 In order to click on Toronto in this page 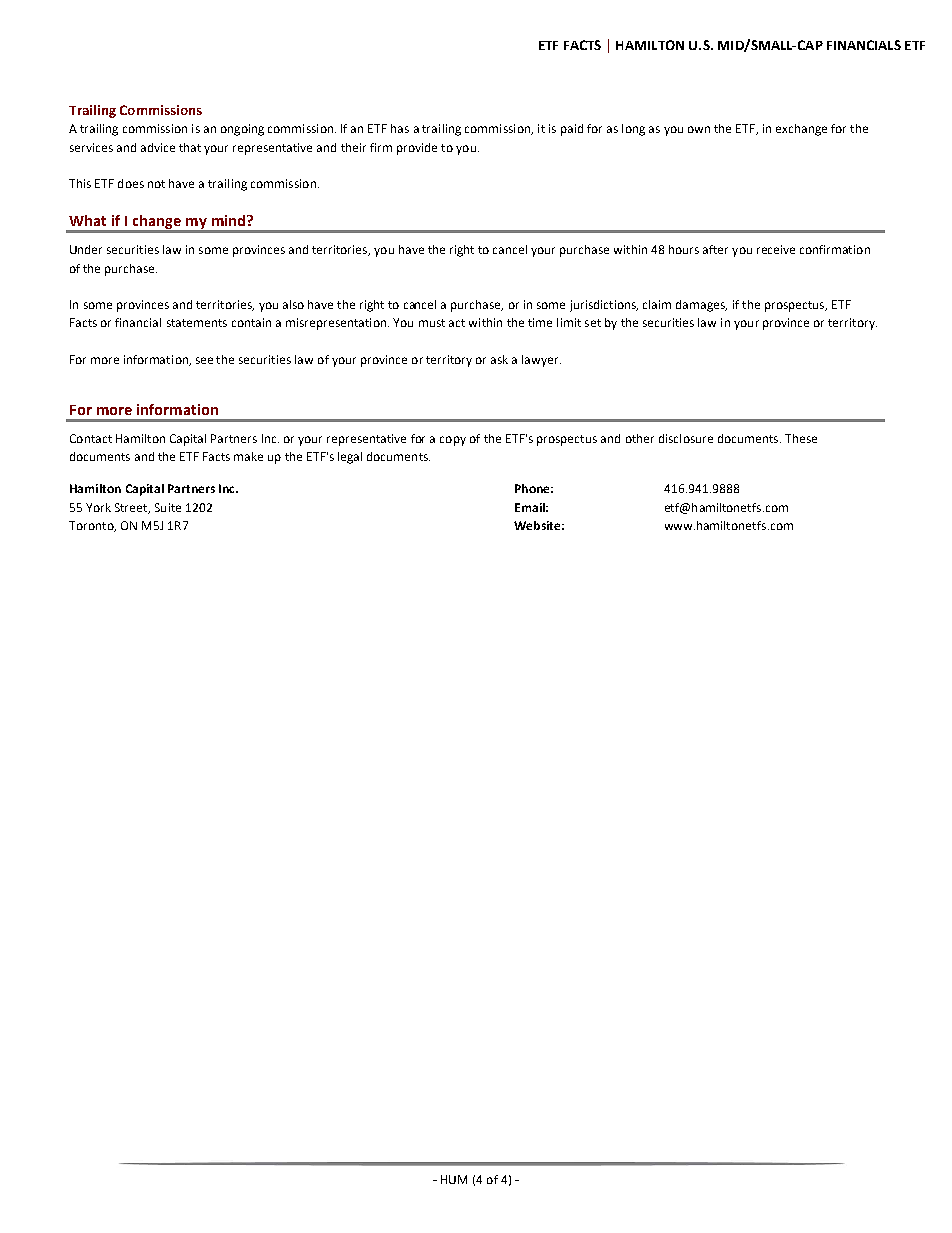, I will do `click(92, 526)`.
